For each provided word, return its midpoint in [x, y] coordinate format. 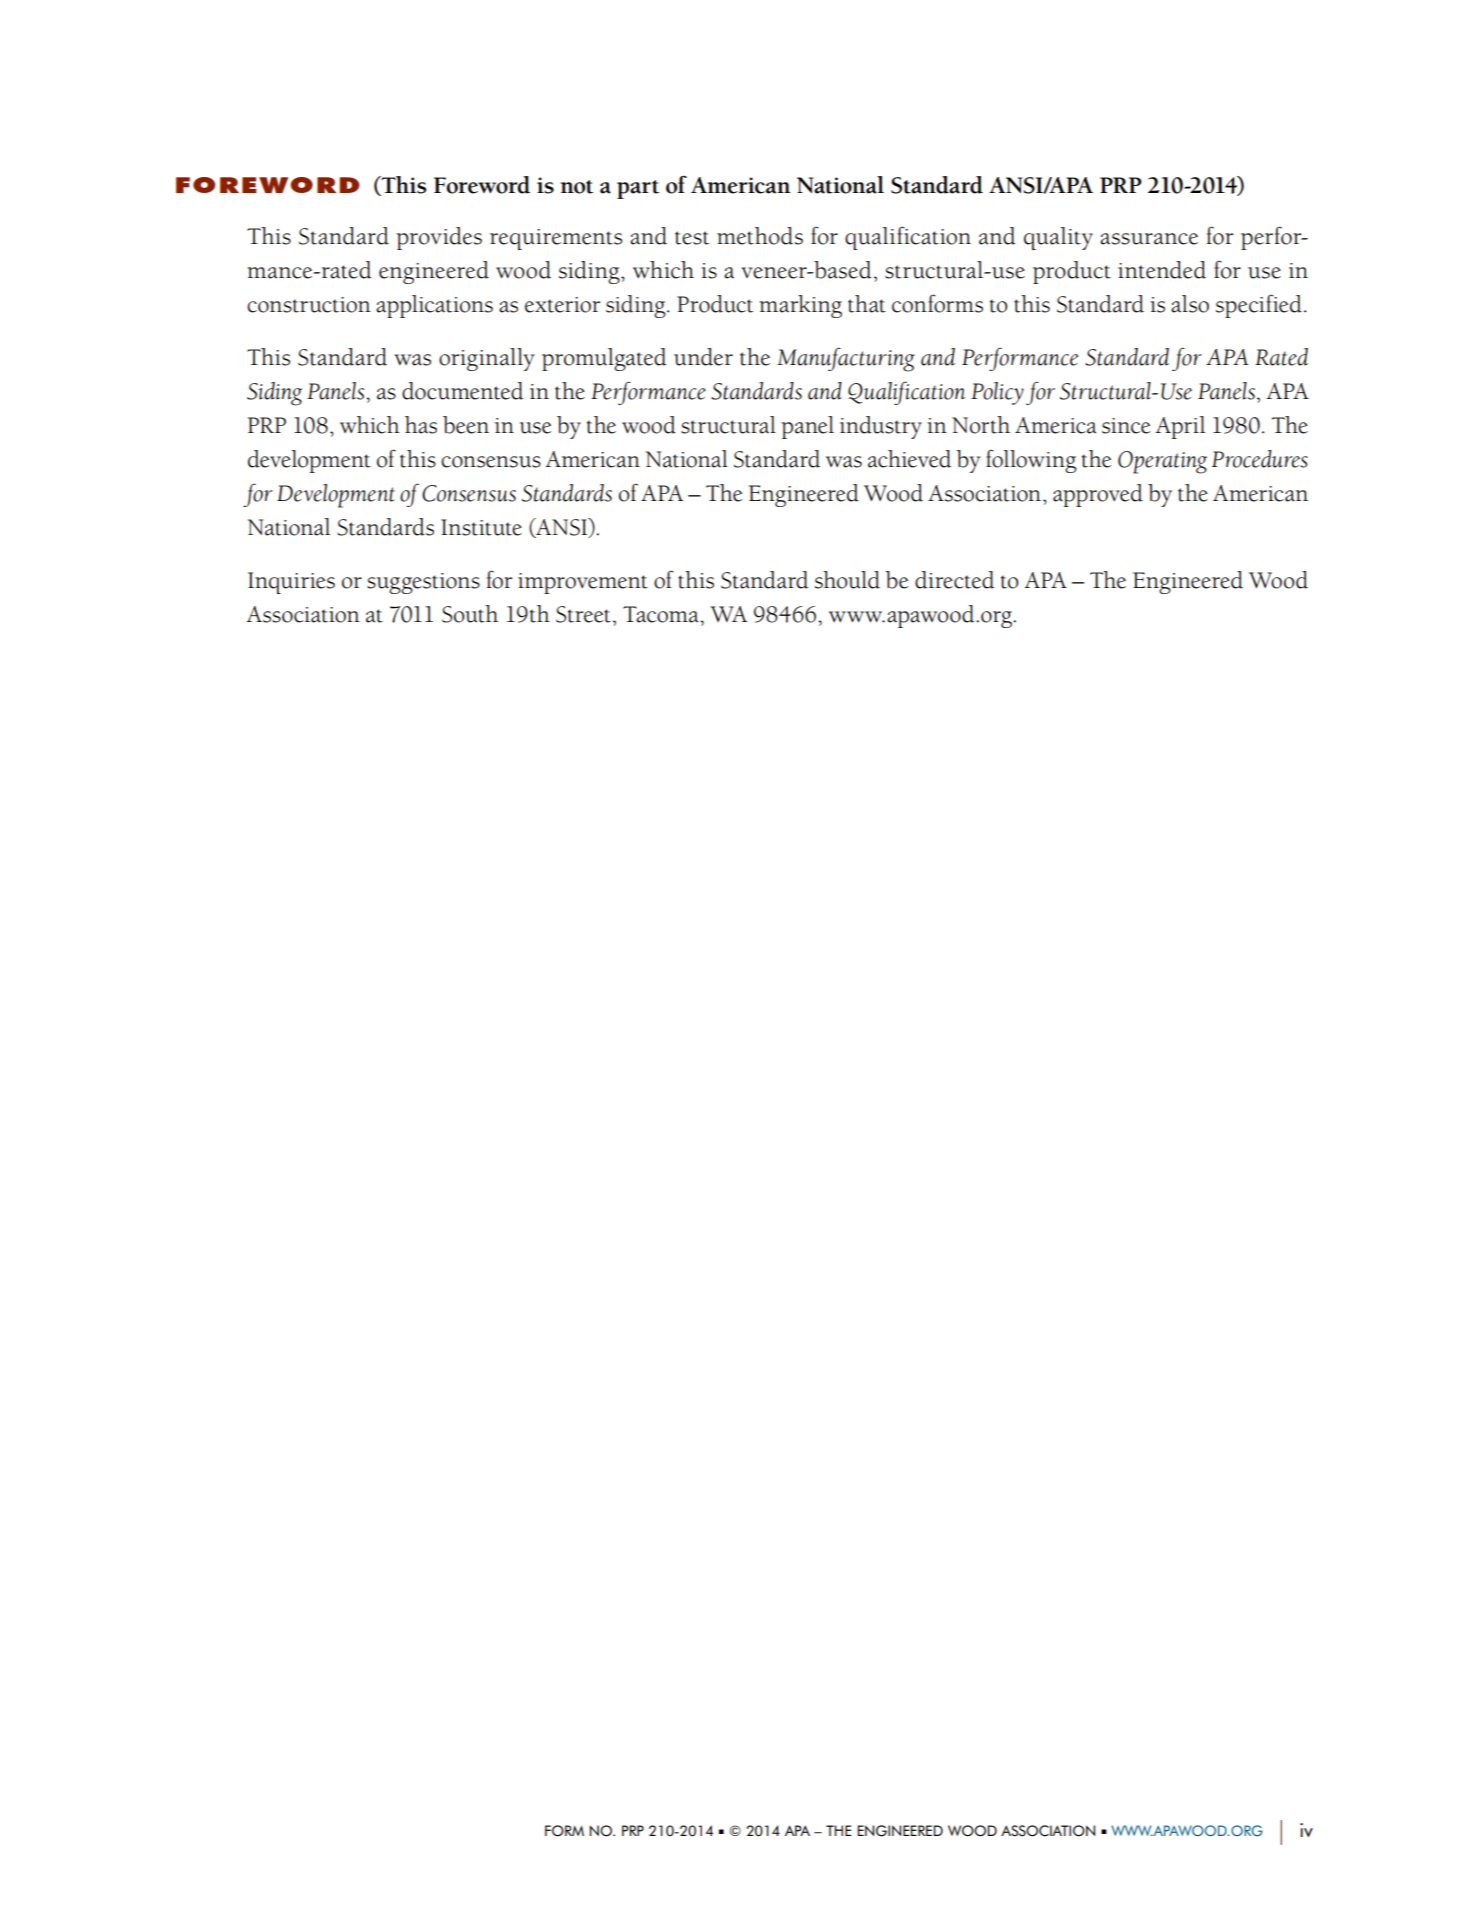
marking [800, 306]
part [638, 189]
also [1190, 304]
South [470, 614]
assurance [1149, 239]
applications [434, 306]
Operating [1162, 462]
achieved [909, 459]
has [421, 425]
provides [439, 238]
